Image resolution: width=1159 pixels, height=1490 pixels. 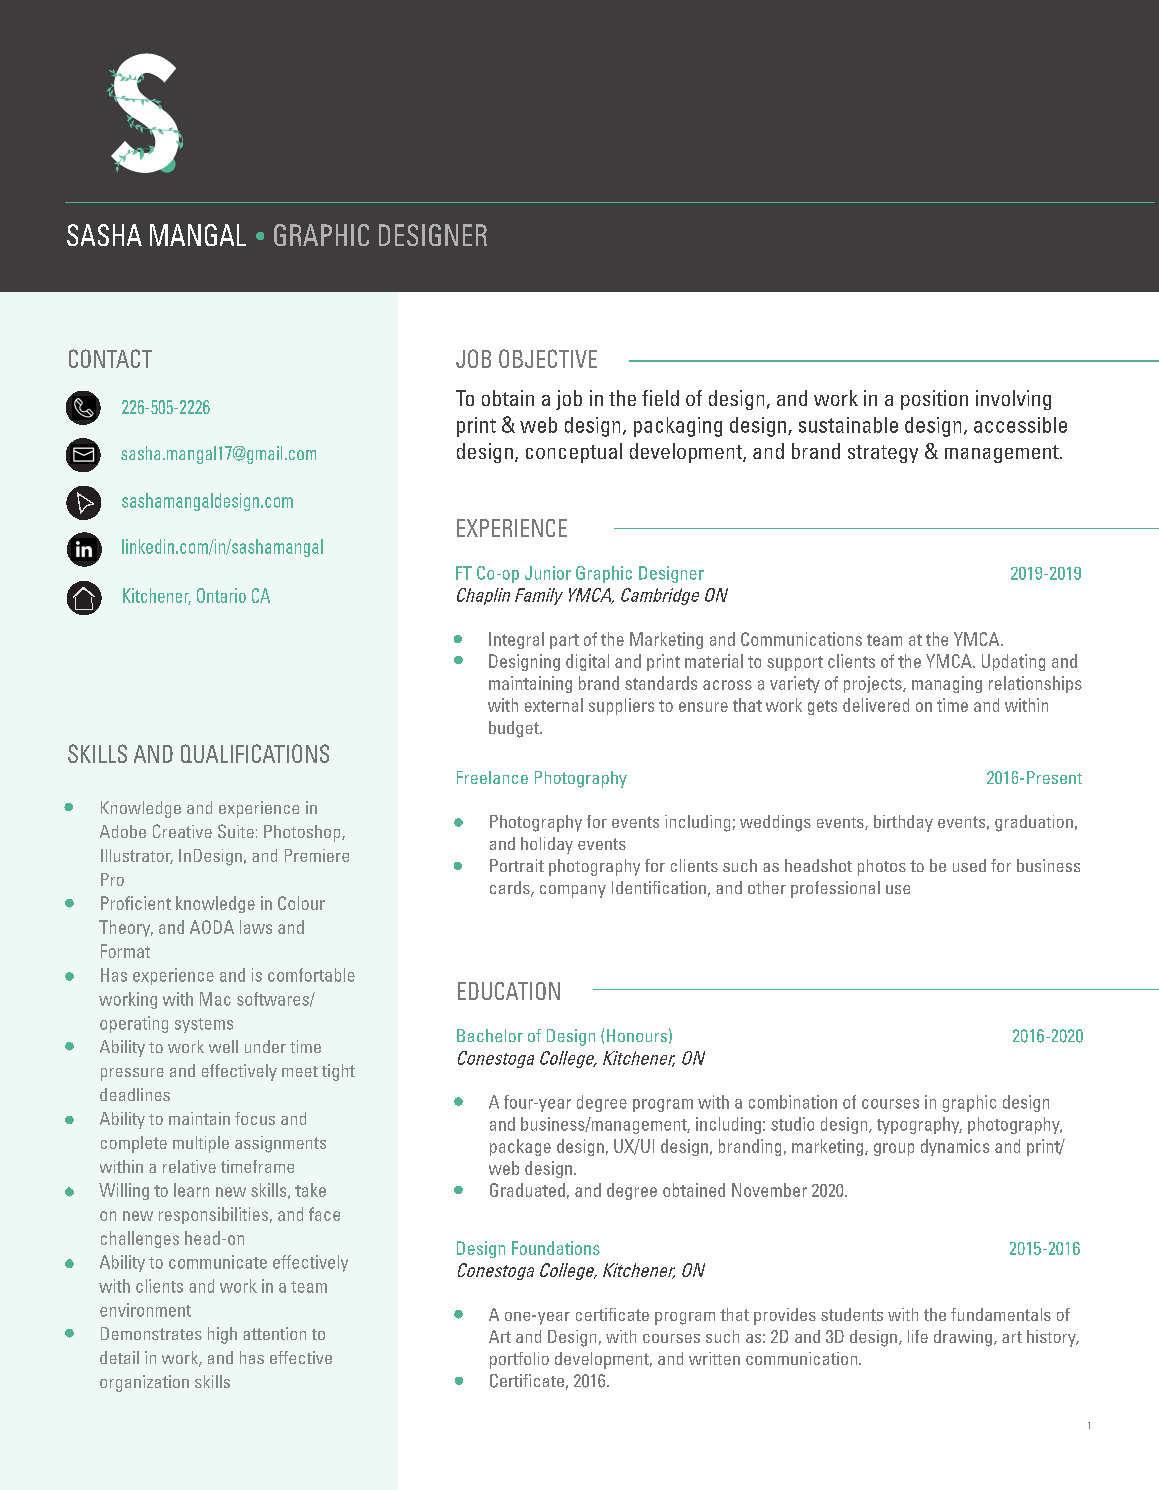 What do you see at coordinates (222, 1335) in the screenshot?
I see `high` at bounding box center [222, 1335].
